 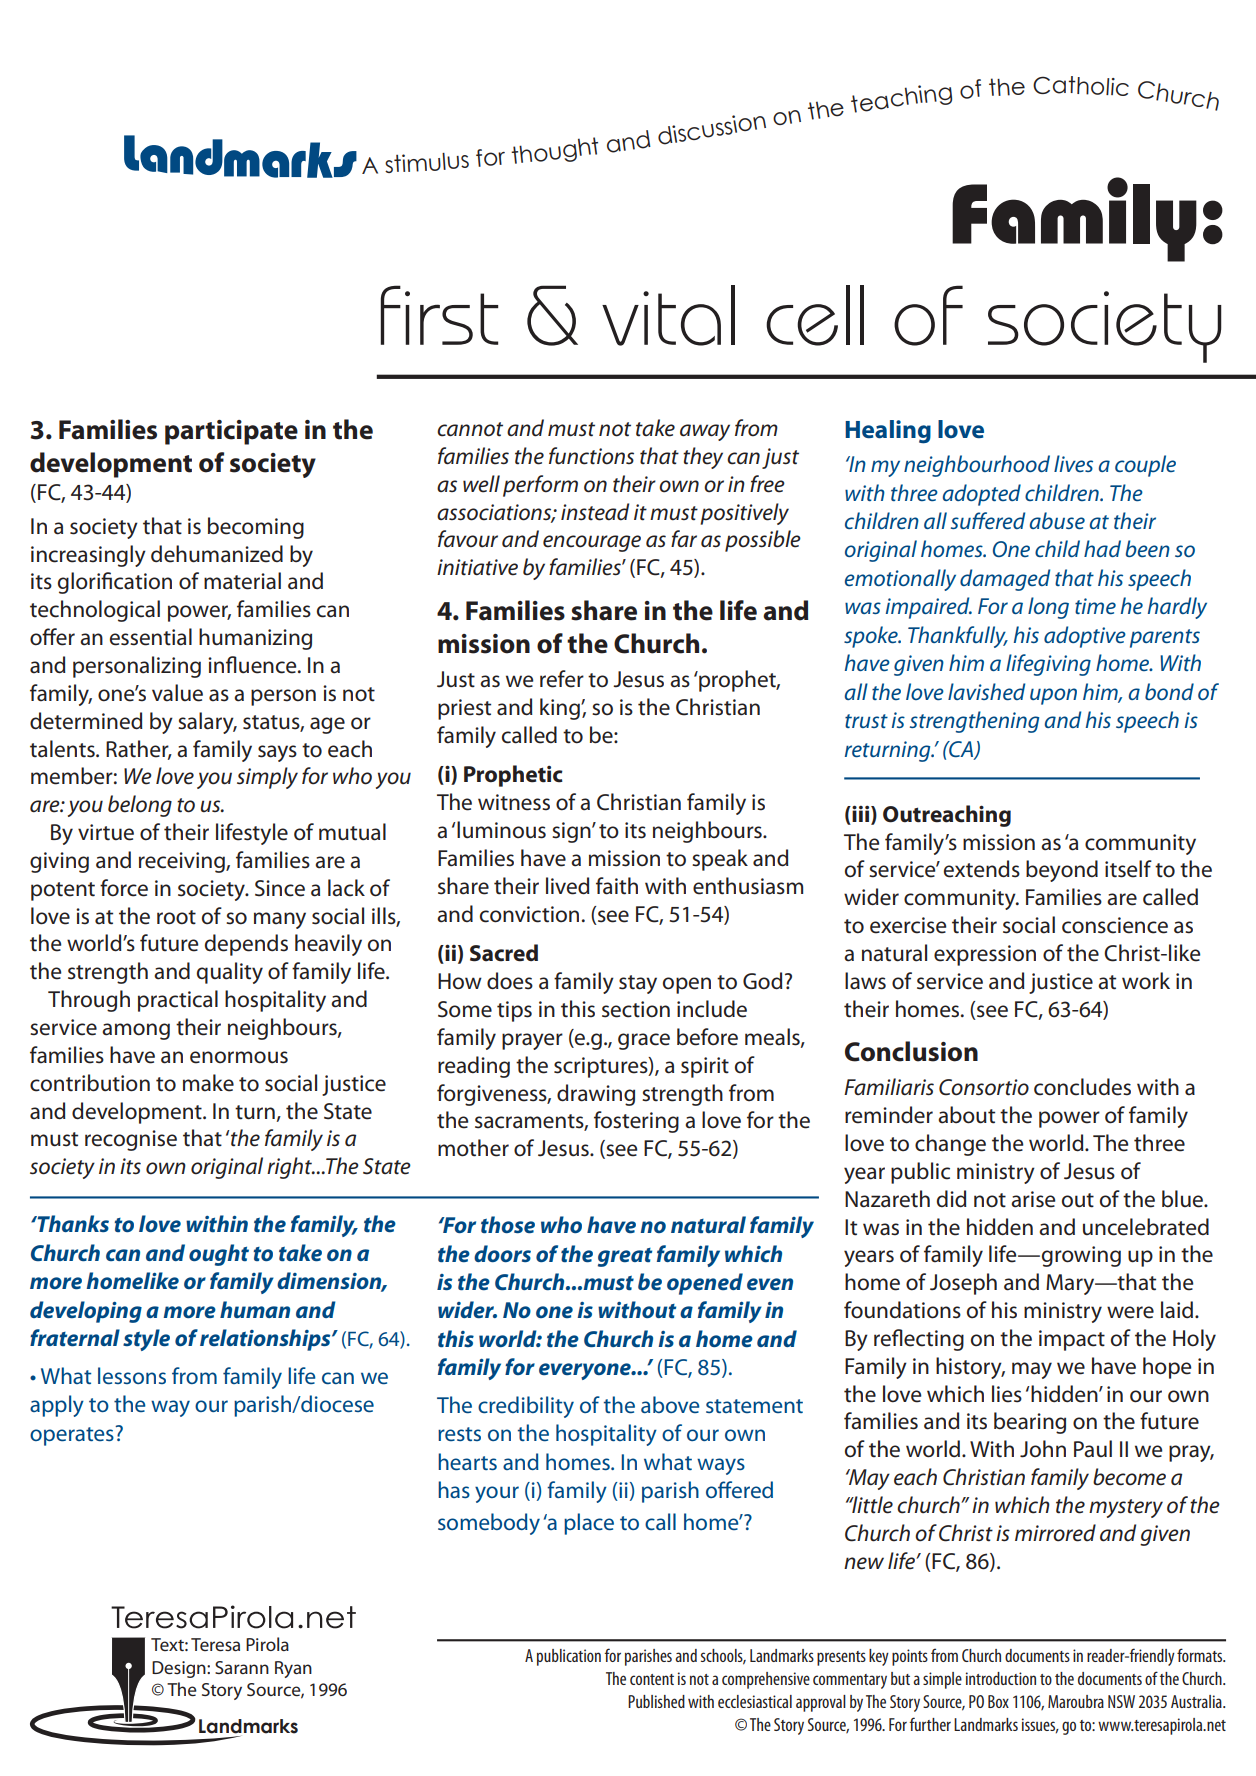 What do you see at coordinates (1073, 463) in the screenshot?
I see `lives` at bounding box center [1073, 463].
